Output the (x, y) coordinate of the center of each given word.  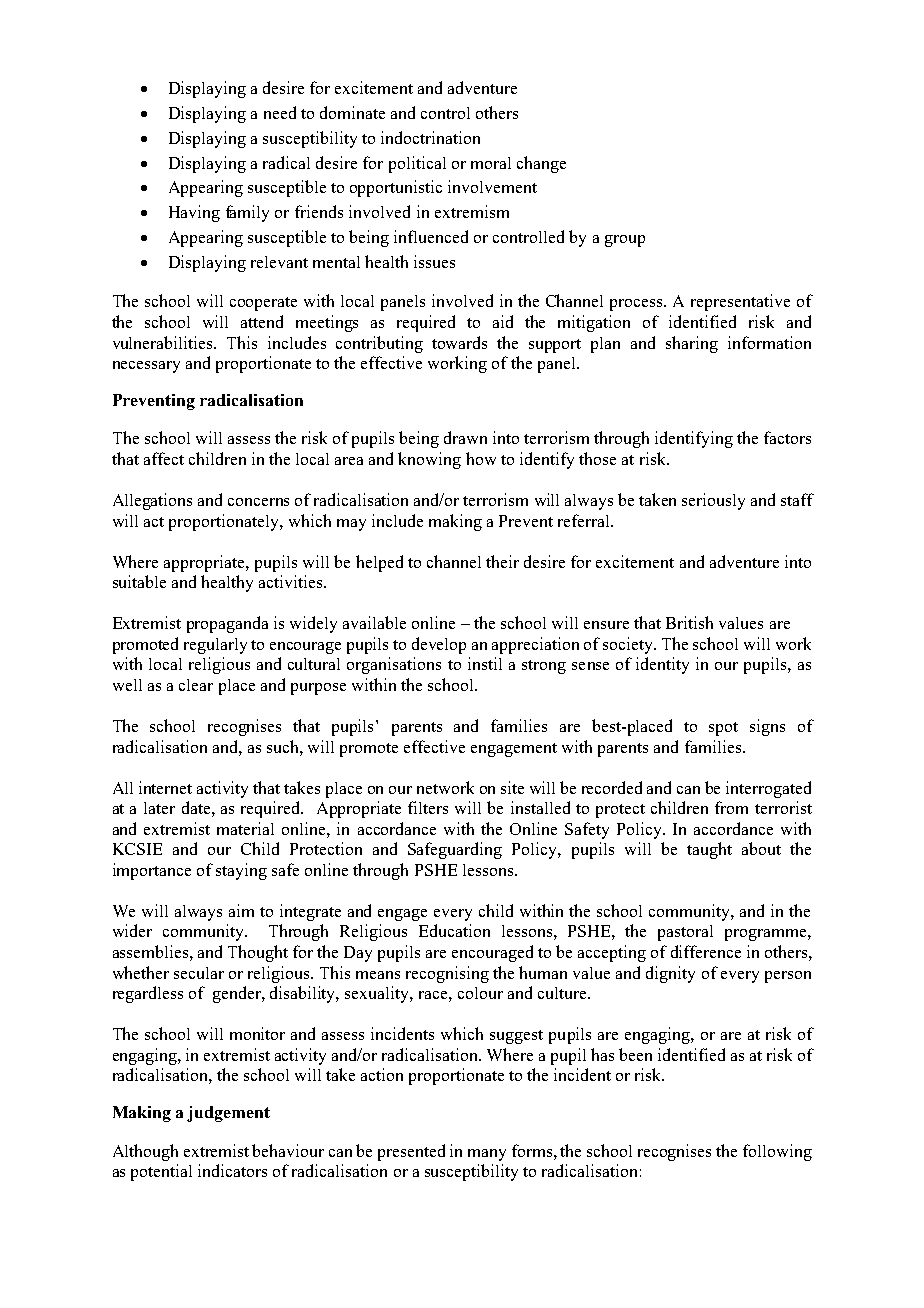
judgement (228, 1114)
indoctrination (430, 137)
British (689, 622)
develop (439, 645)
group (625, 241)
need (280, 112)
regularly (215, 646)
